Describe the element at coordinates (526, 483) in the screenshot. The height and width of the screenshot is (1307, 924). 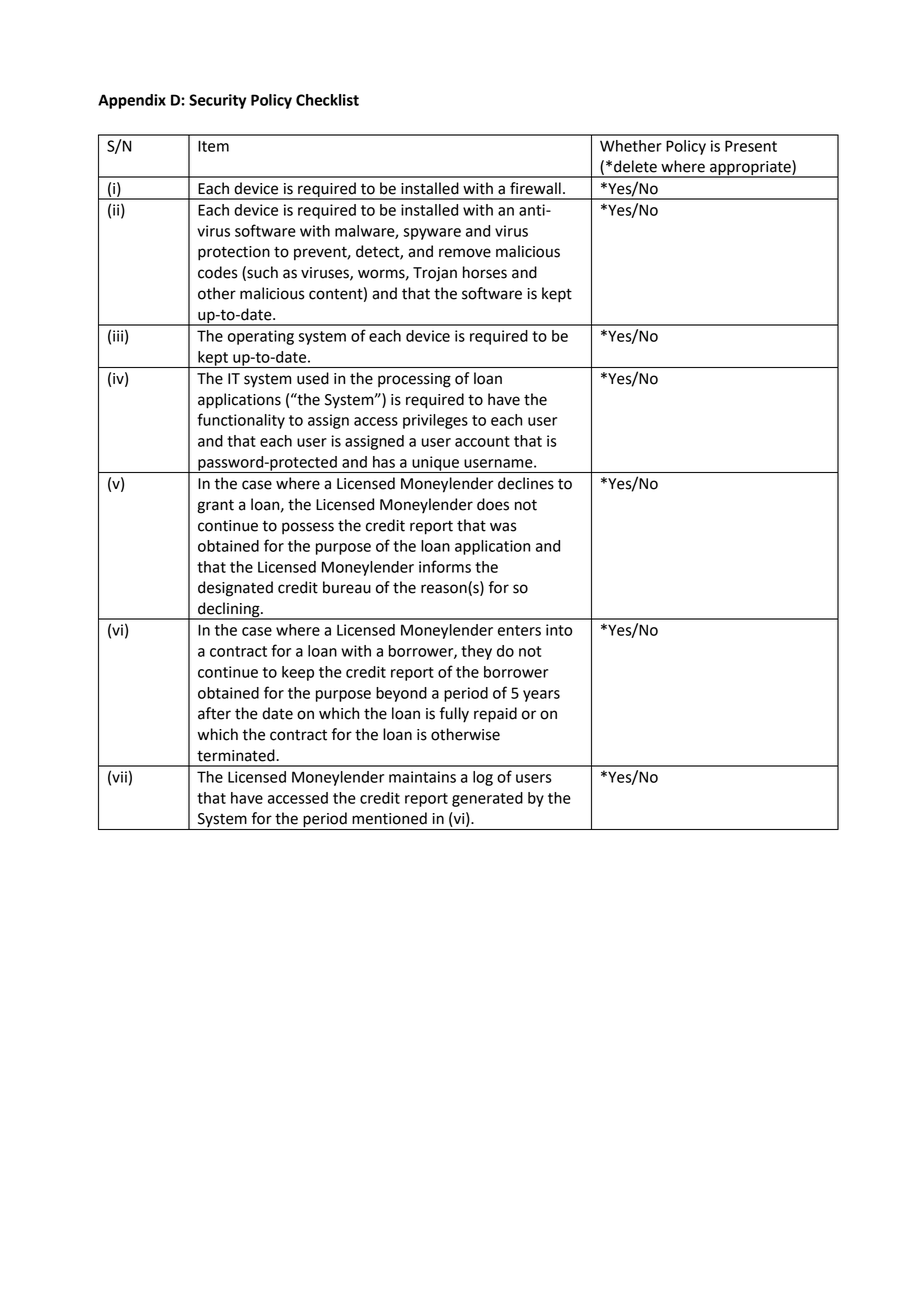
I see `declines` at that location.
